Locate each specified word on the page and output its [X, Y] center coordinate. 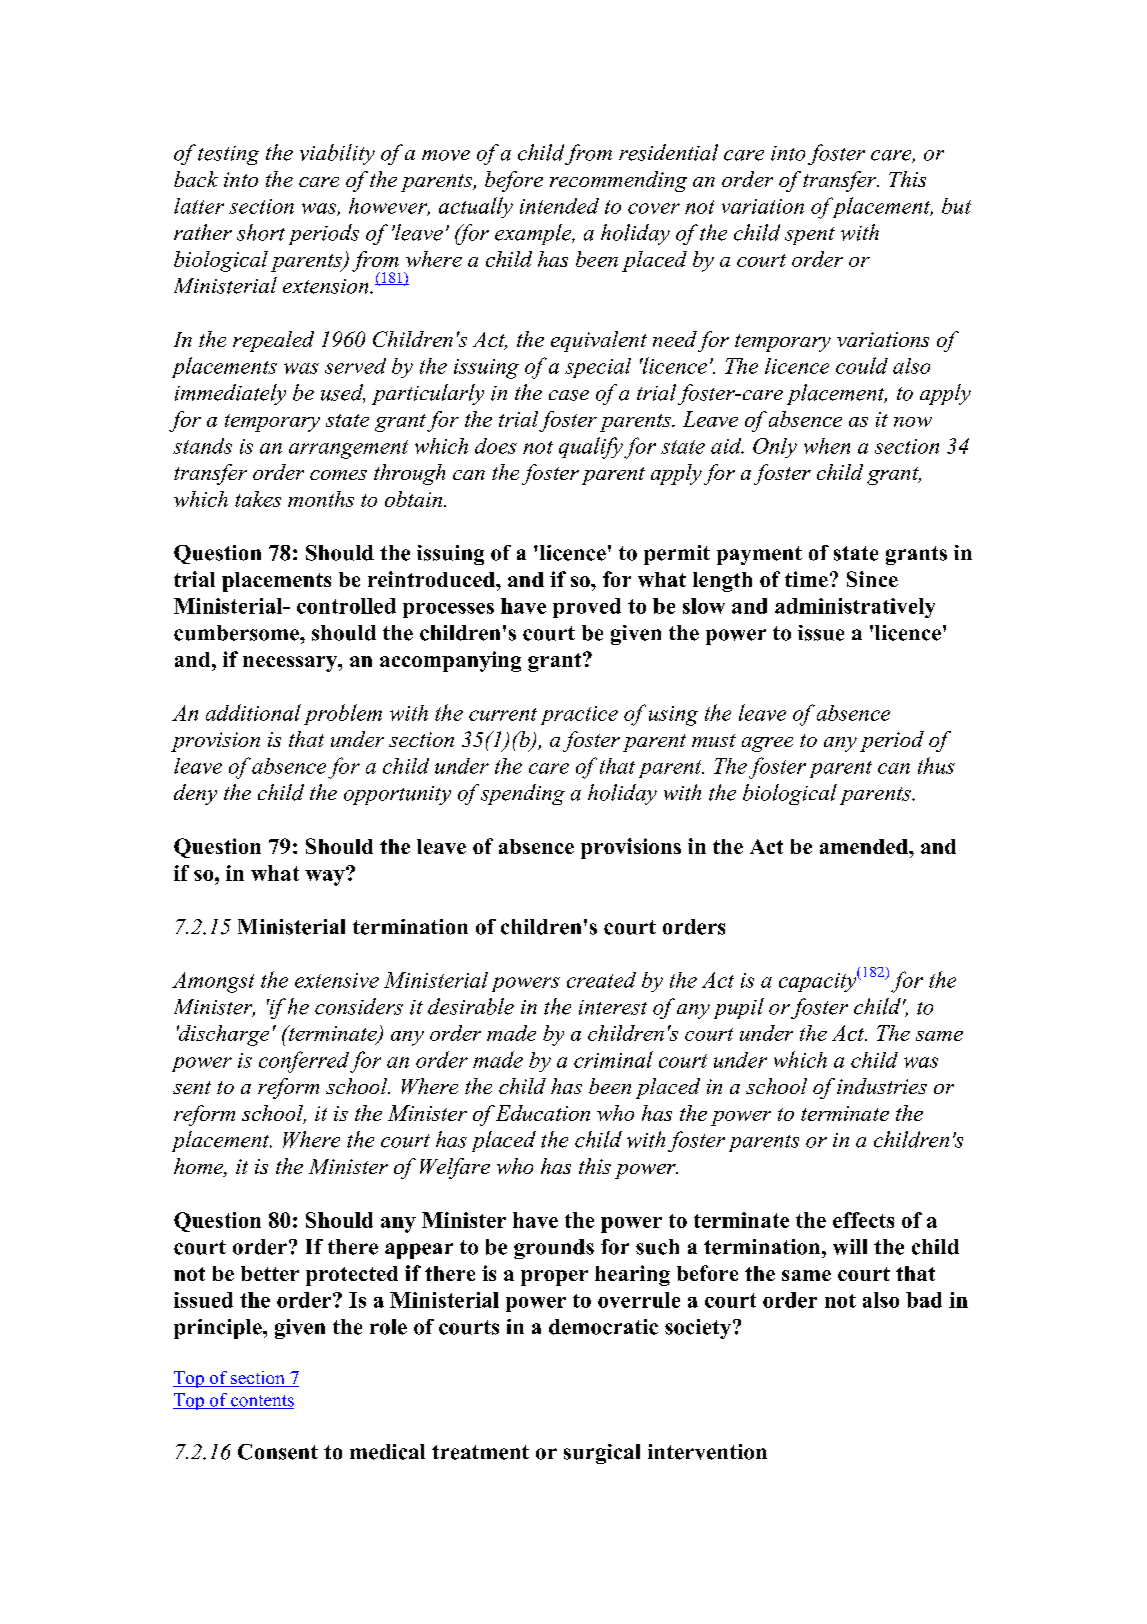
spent [810, 236]
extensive [337, 980]
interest [613, 1007]
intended [559, 206]
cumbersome [237, 633]
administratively [855, 608]
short [261, 232]
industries [882, 1086]
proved [587, 608]
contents [261, 1402]
